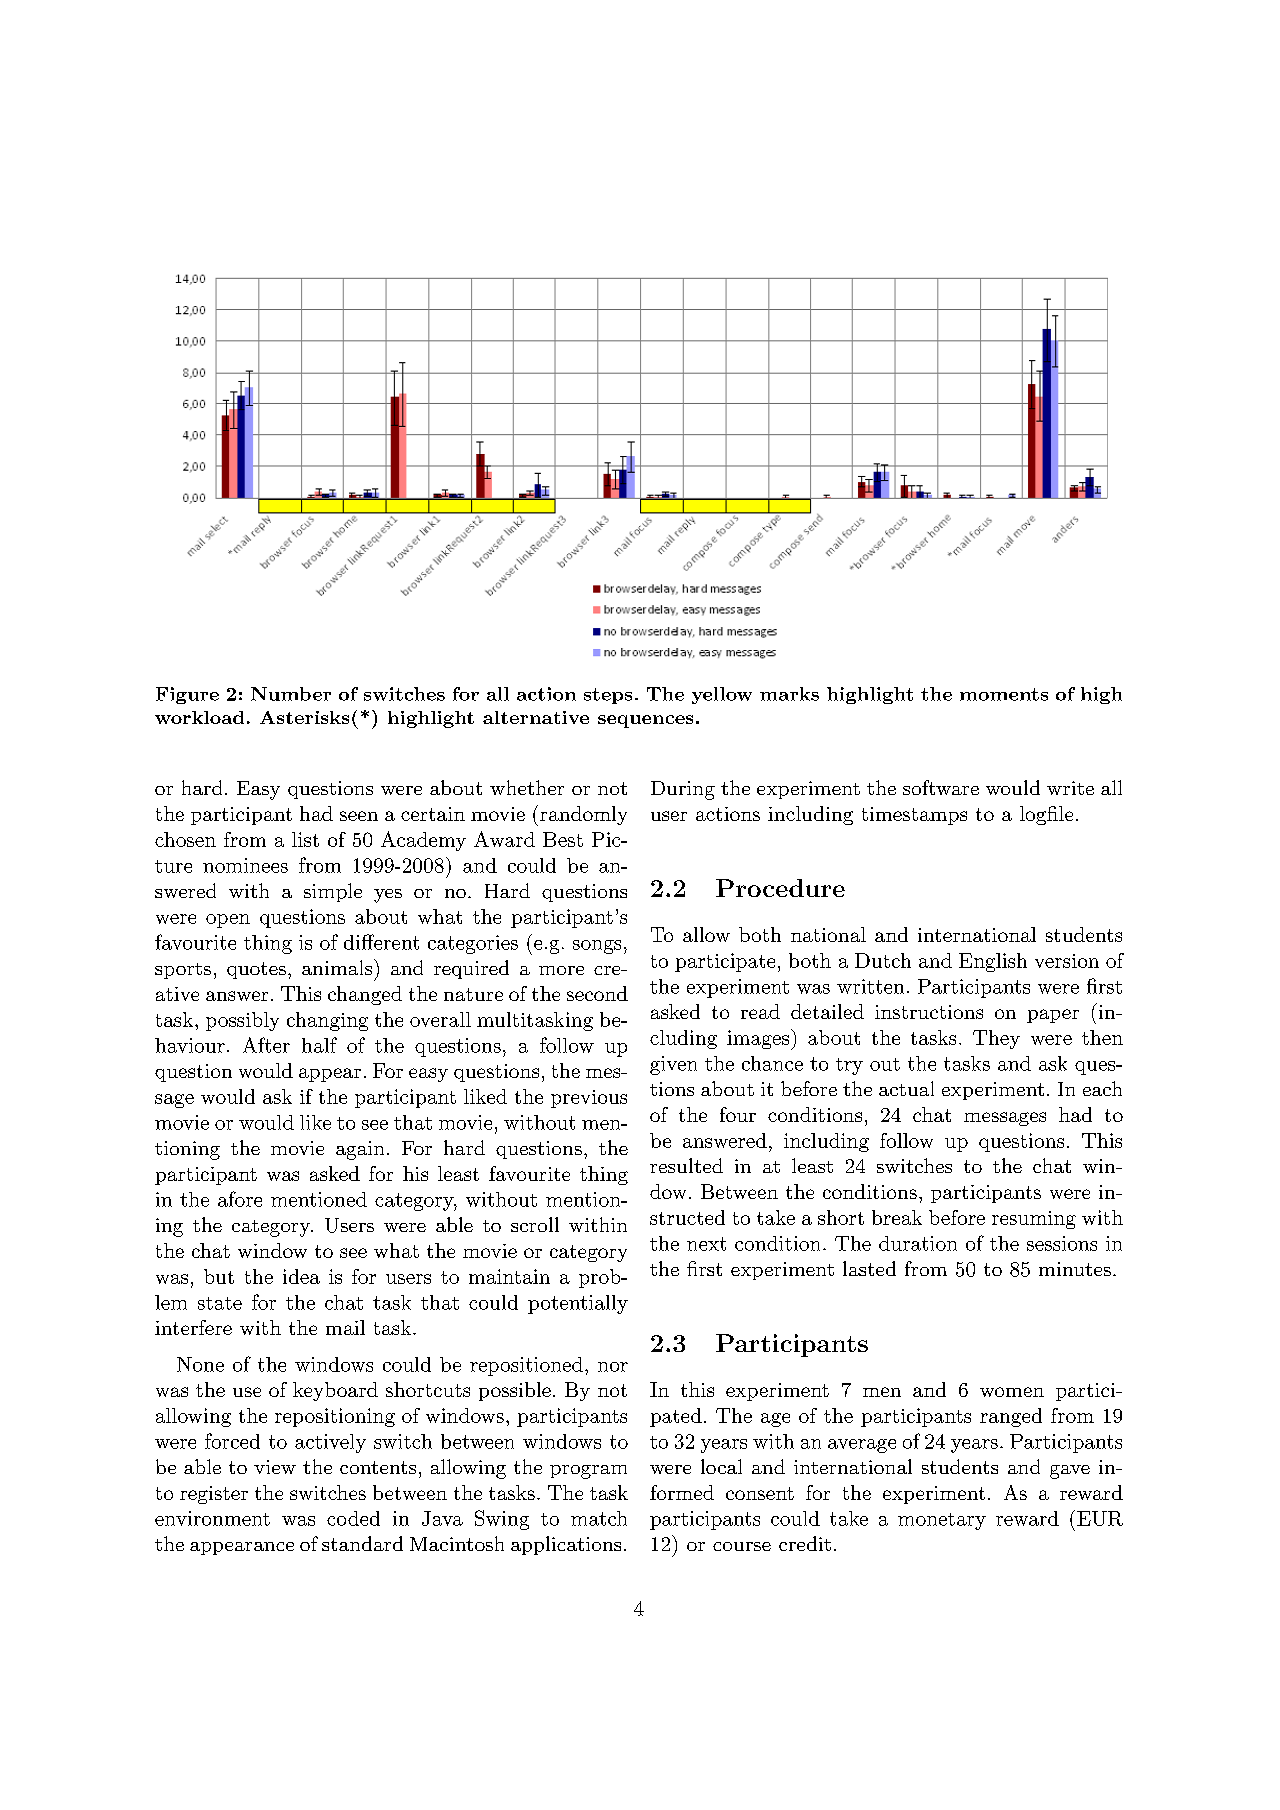  Describe the element at coordinates (993, 962) in the page. I see `English` at that location.
